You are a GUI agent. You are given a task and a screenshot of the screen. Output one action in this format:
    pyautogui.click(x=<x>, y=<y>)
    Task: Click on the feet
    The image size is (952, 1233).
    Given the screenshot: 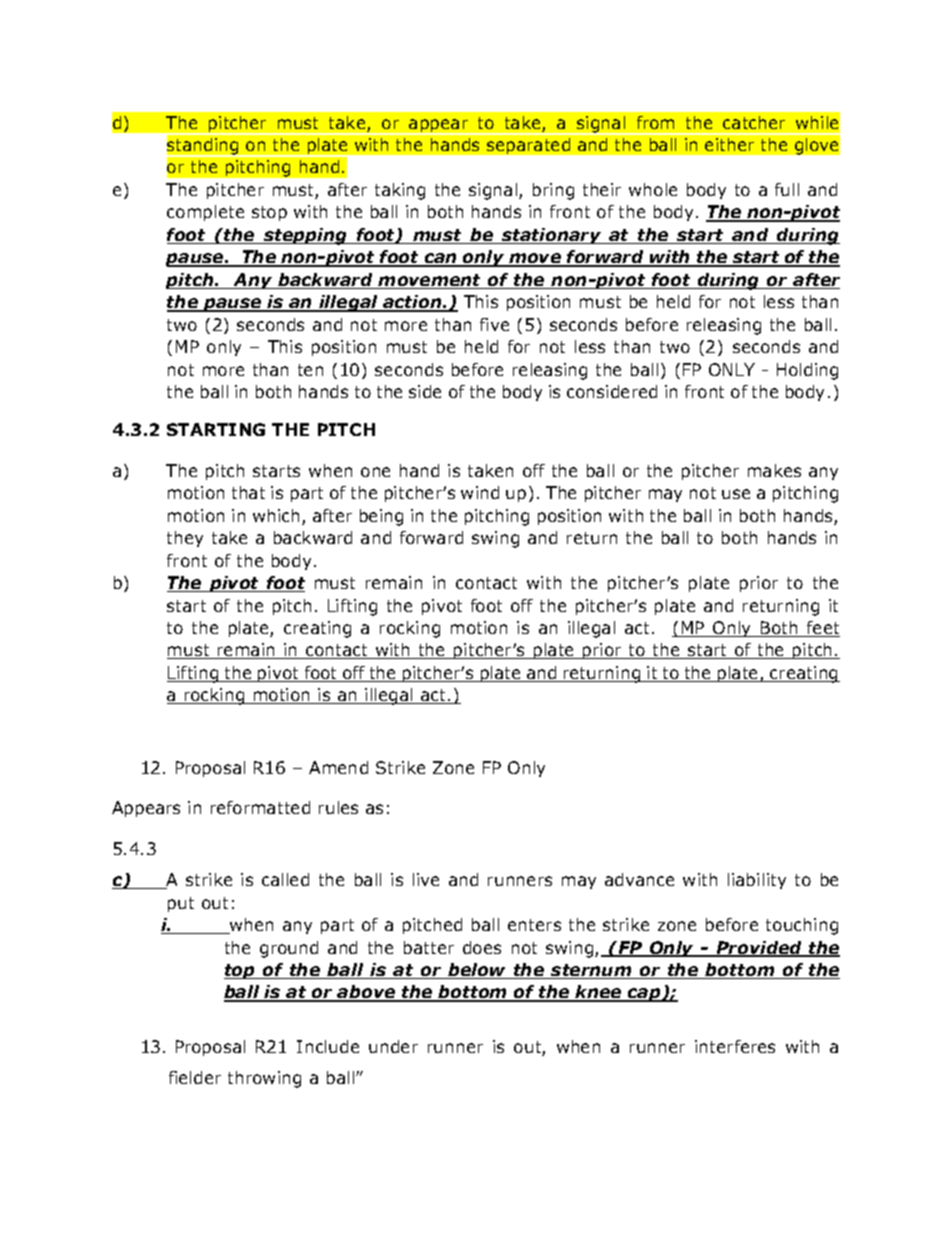 What is the action you would take?
    pyautogui.click(x=822, y=629)
